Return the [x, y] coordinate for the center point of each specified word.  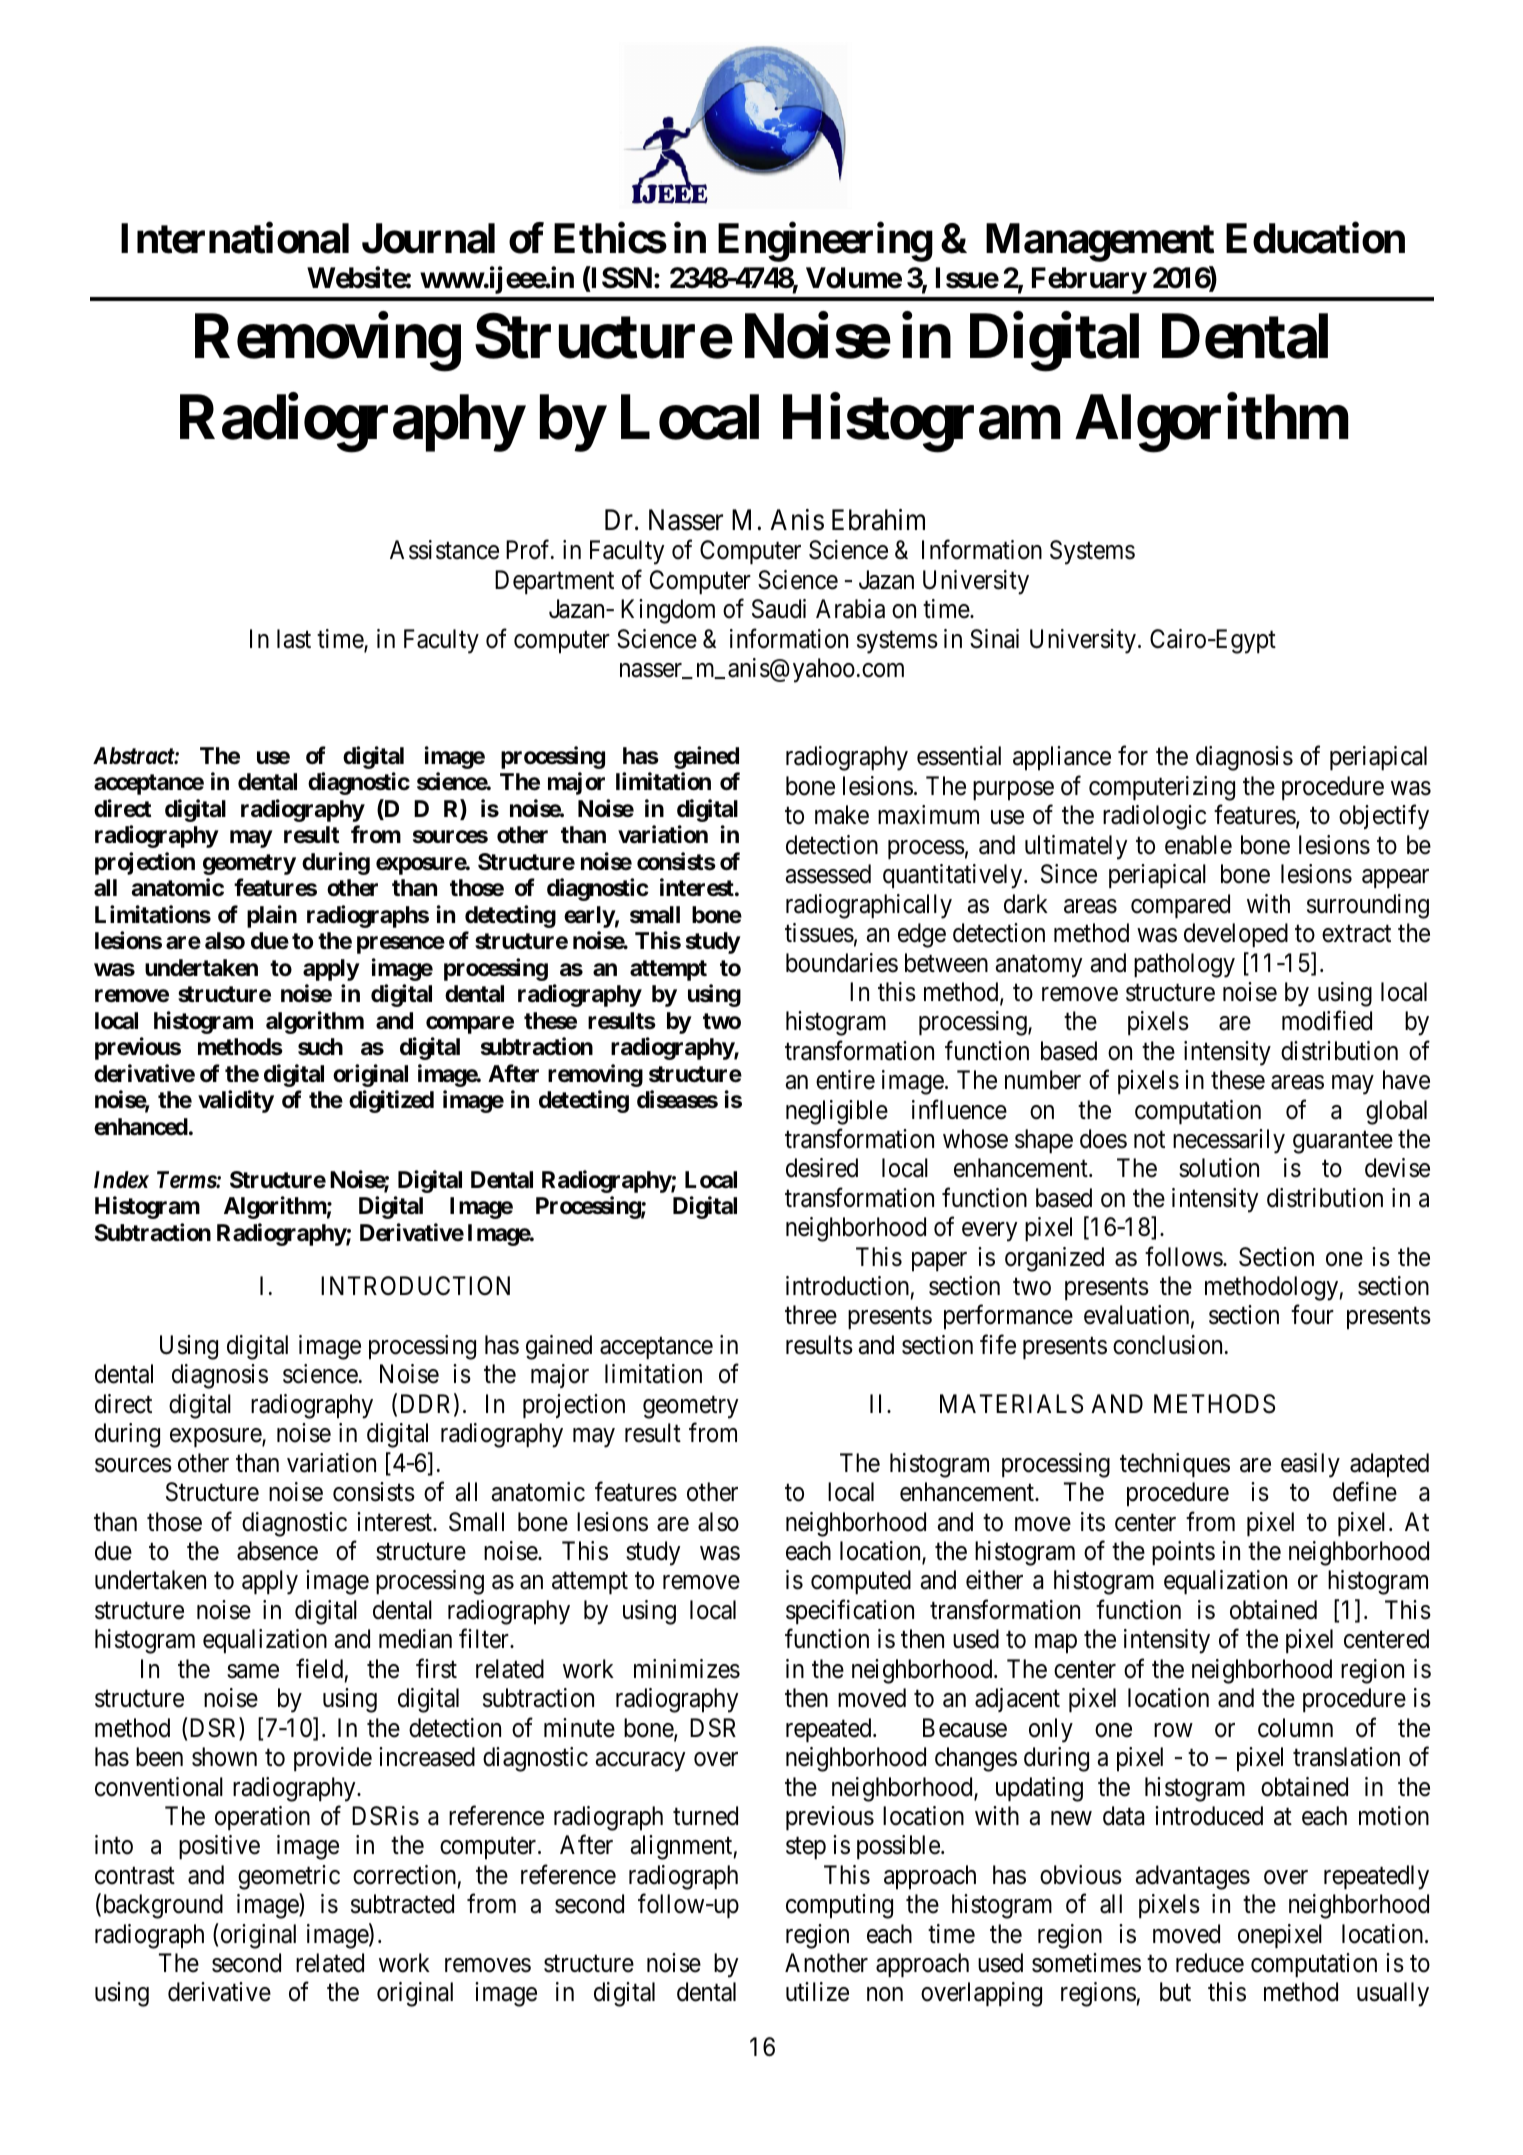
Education [1315, 238]
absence [277, 1551]
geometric [289, 1877]
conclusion [1167, 1345]
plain [272, 916]
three [811, 1315]
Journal [428, 238]
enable [1198, 845]
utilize [817, 1992]
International [235, 238]
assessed [828, 874]
